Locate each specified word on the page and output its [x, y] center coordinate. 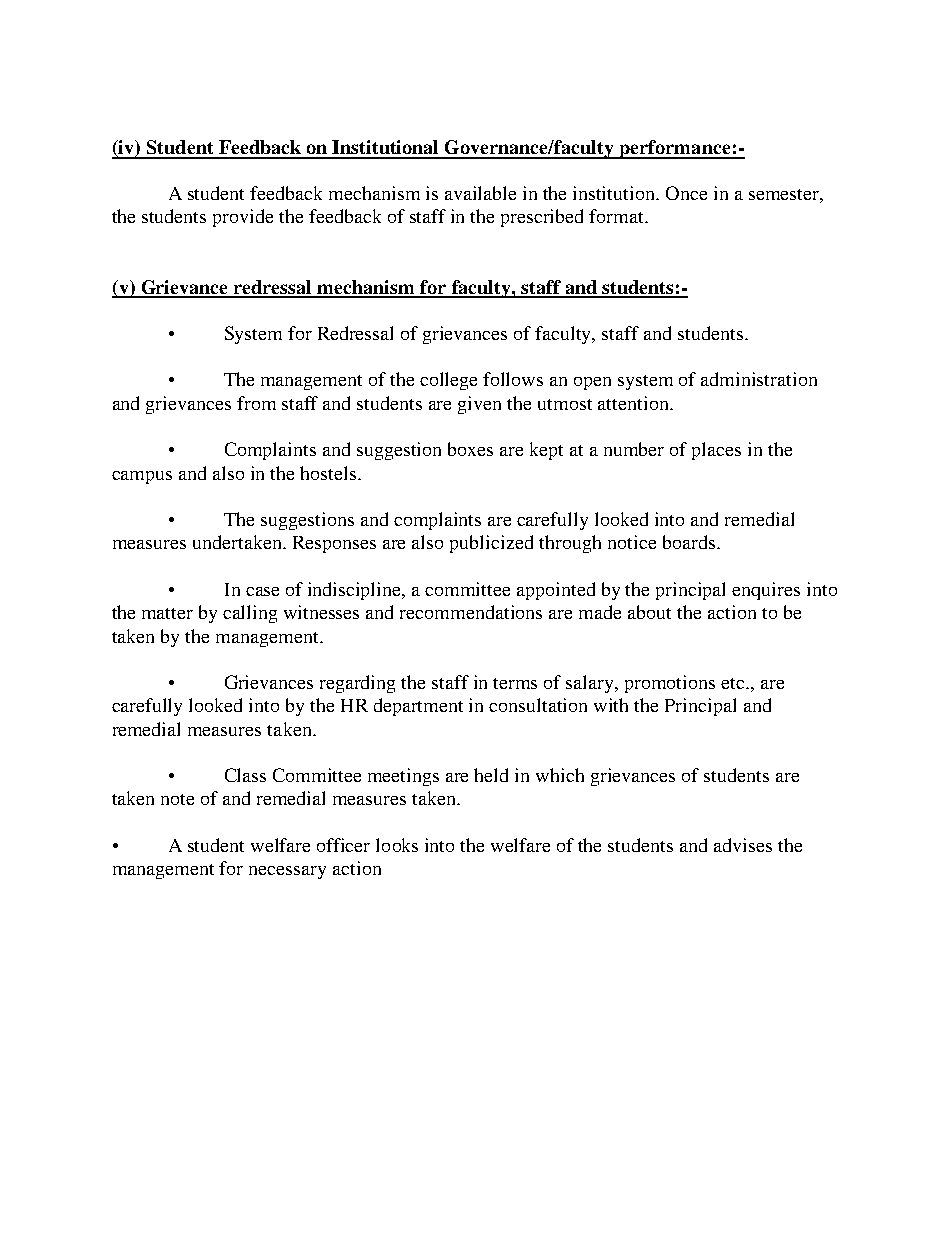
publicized [491, 544]
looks [397, 845]
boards [689, 542]
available [480, 193]
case [262, 591]
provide [243, 218]
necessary [287, 872]
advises [743, 845]
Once [686, 193]
